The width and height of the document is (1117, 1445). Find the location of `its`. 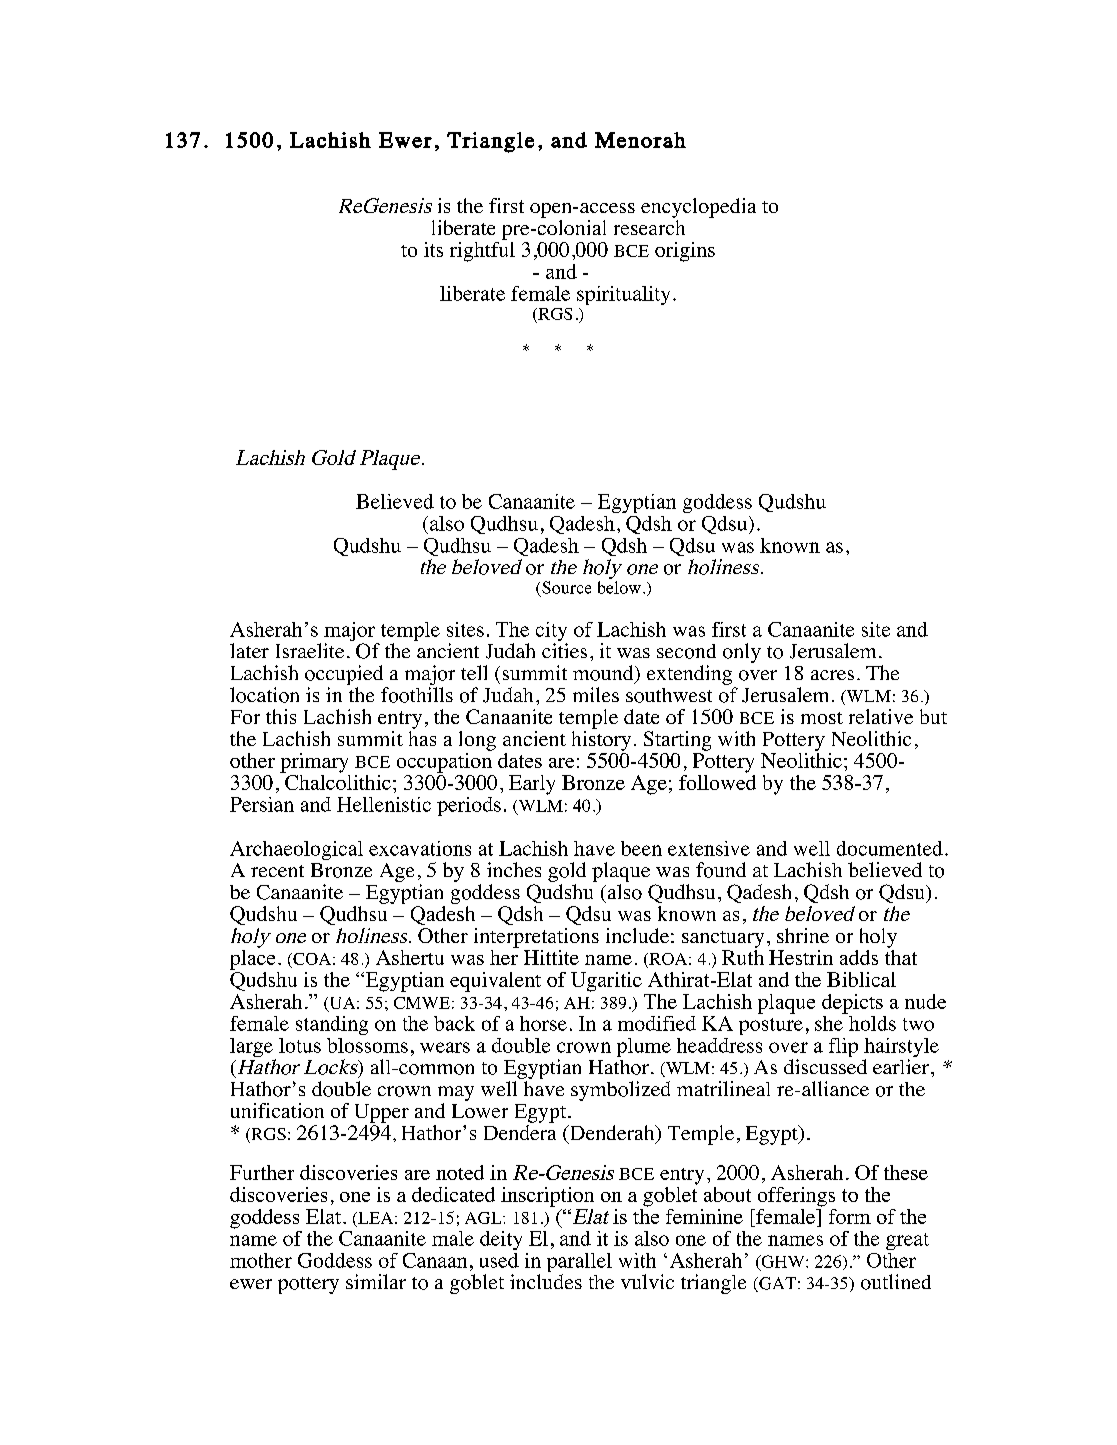

its is located at coordinates (433, 249).
